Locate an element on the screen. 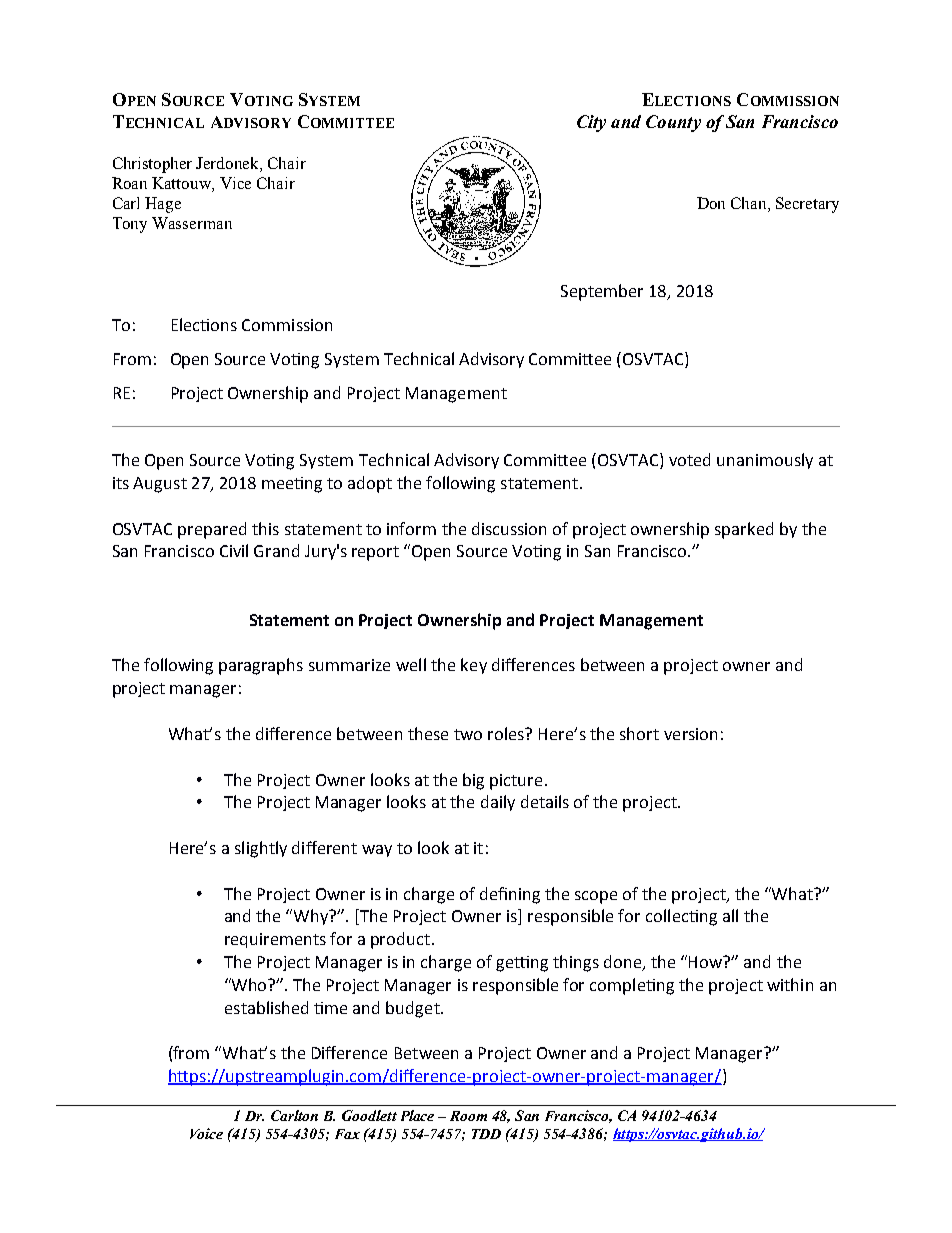 Image resolution: width=952 pixels, height=1233 pixels. City is located at coordinates (591, 123).
